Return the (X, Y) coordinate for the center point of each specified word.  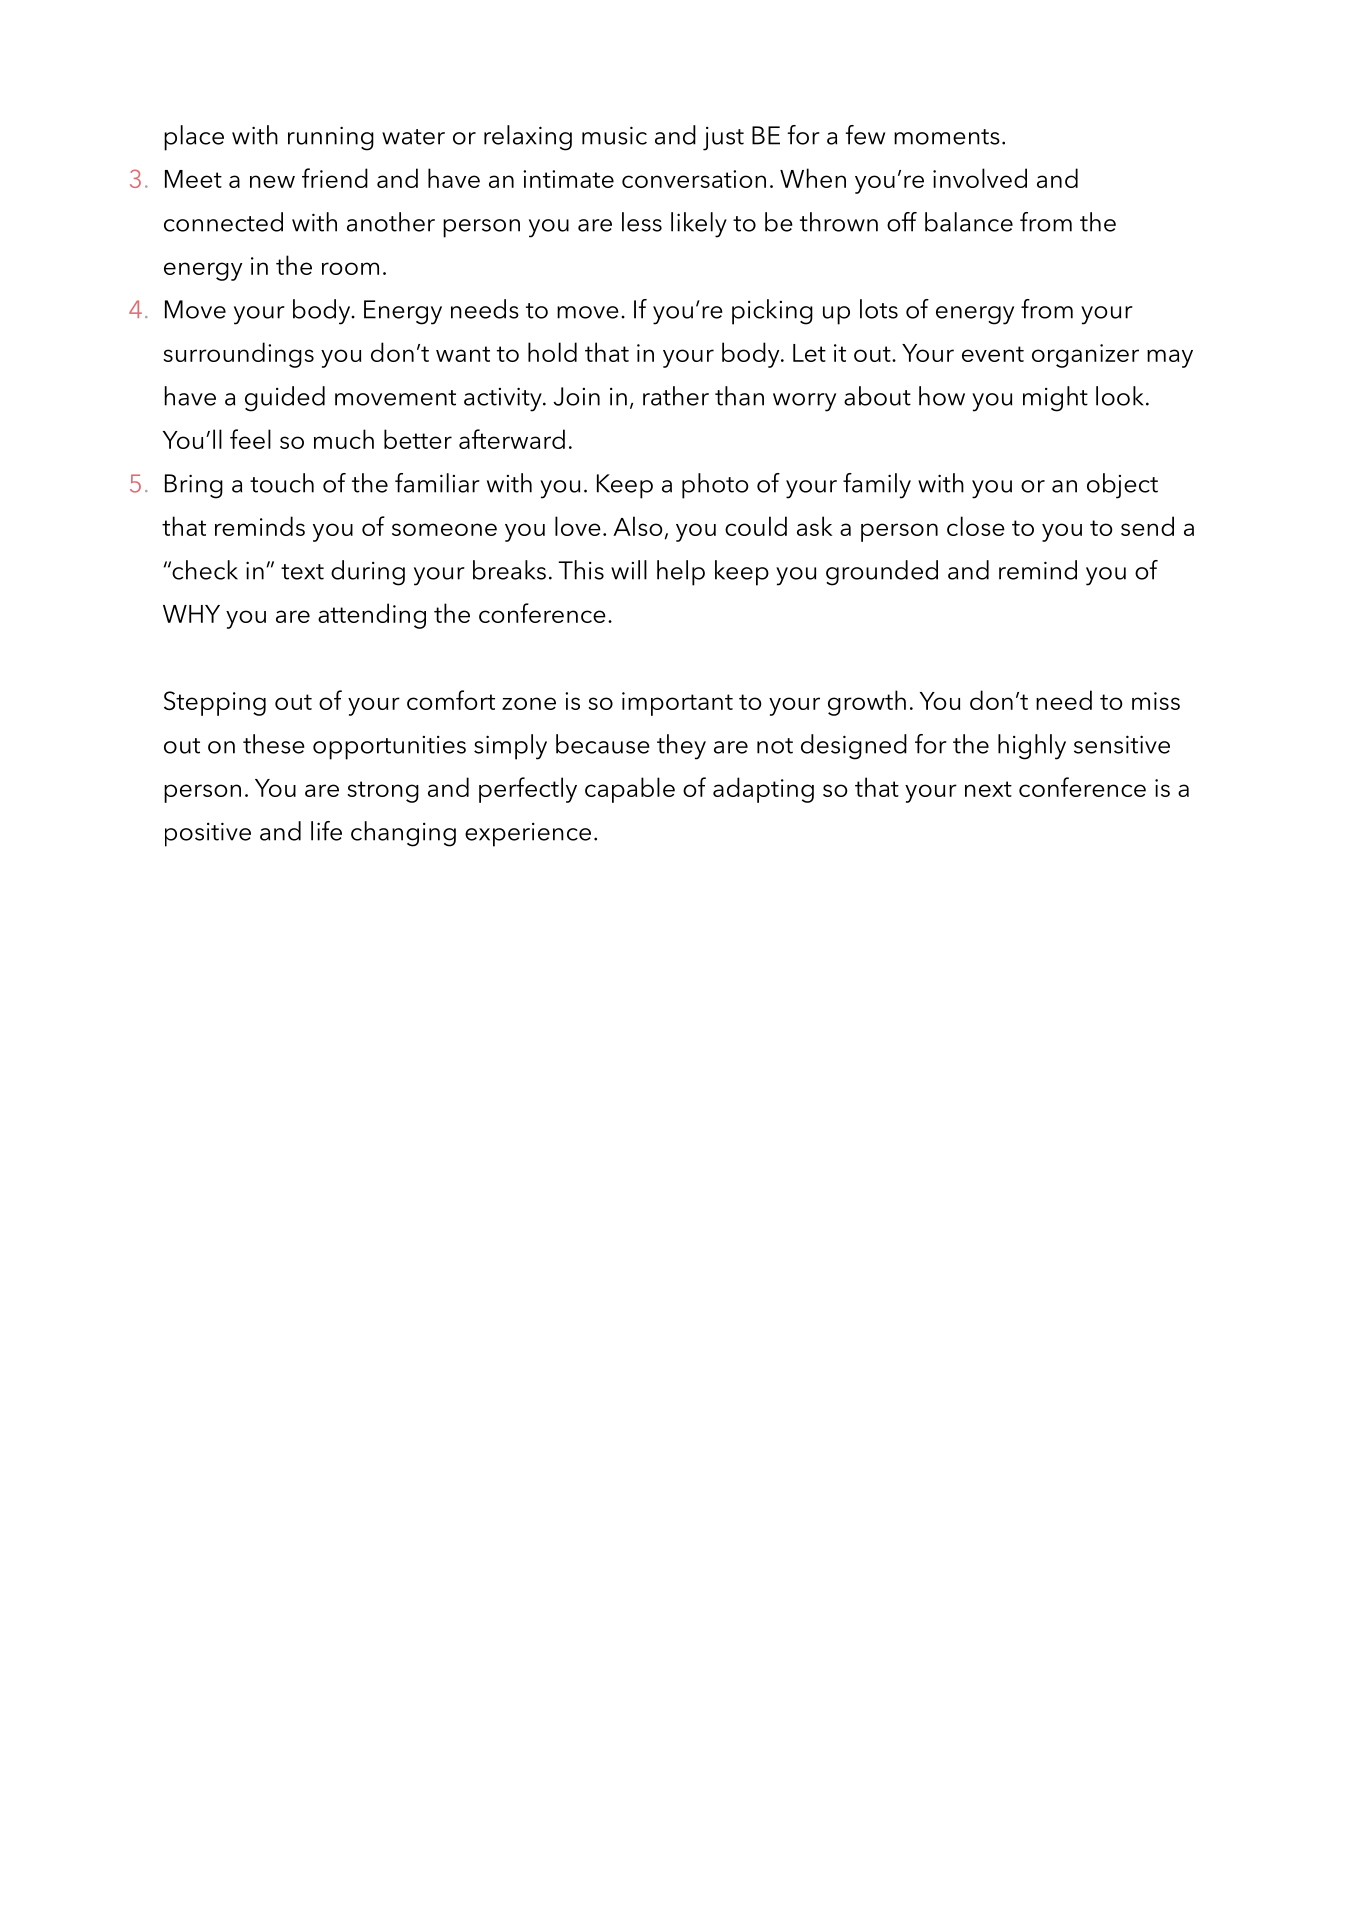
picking (772, 312)
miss (1156, 701)
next (988, 789)
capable (630, 790)
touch (282, 483)
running (331, 138)
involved (980, 178)
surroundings (238, 355)
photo (715, 486)
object (1122, 486)
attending (372, 616)
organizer (1085, 356)
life (326, 831)
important (677, 704)
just (723, 139)
